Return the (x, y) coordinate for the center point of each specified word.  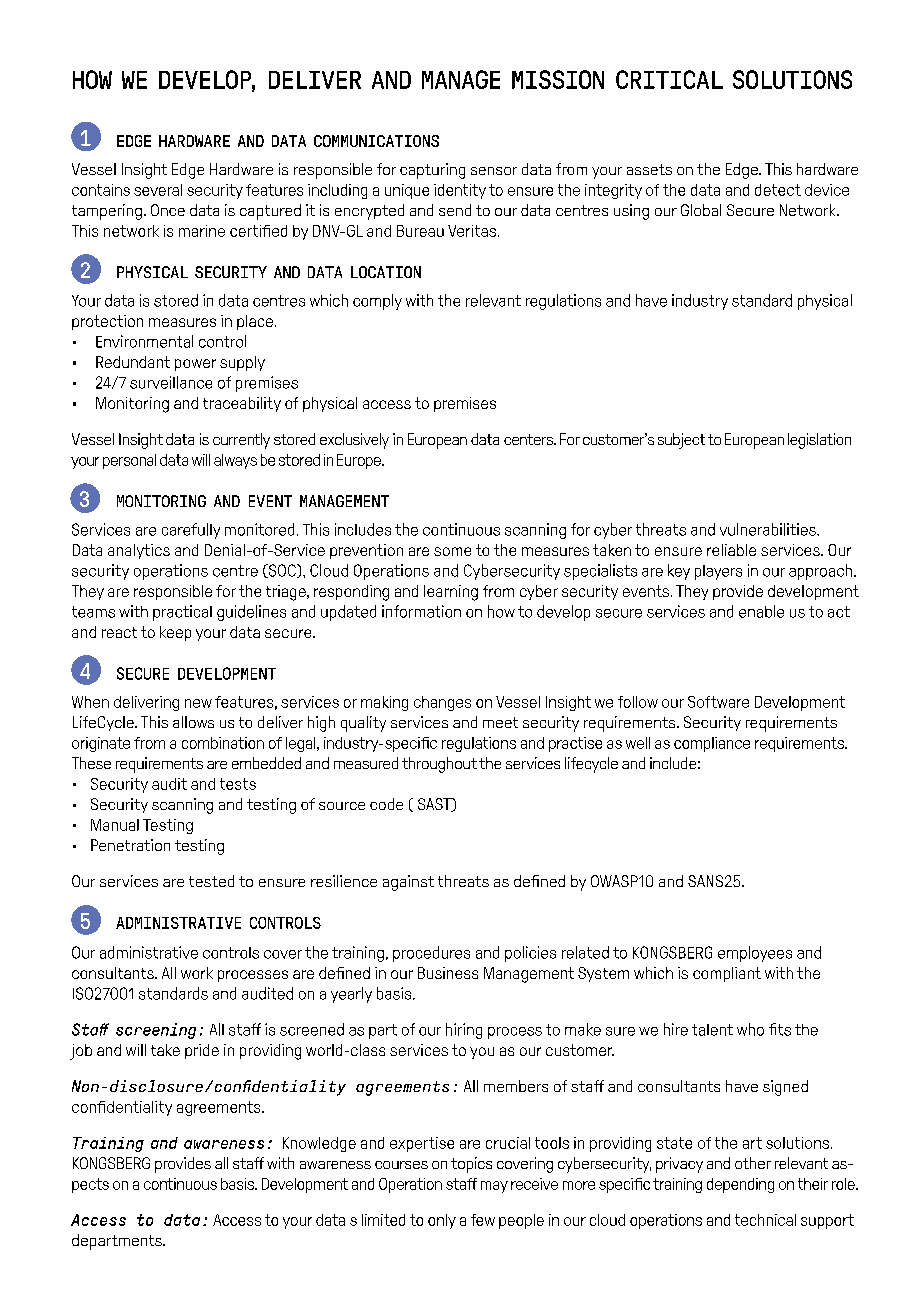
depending (740, 1185)
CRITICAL (669, 79)
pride (202, 1051)
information (421, 611)
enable (761, 611)
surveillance (171, 382)
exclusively (354, 441)
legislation (819, 441)
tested (211, 881)
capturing (432, 171)
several (158, 190)
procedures (431, 954)
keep (175, 633)
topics (471, 1165)
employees (755, 954)
